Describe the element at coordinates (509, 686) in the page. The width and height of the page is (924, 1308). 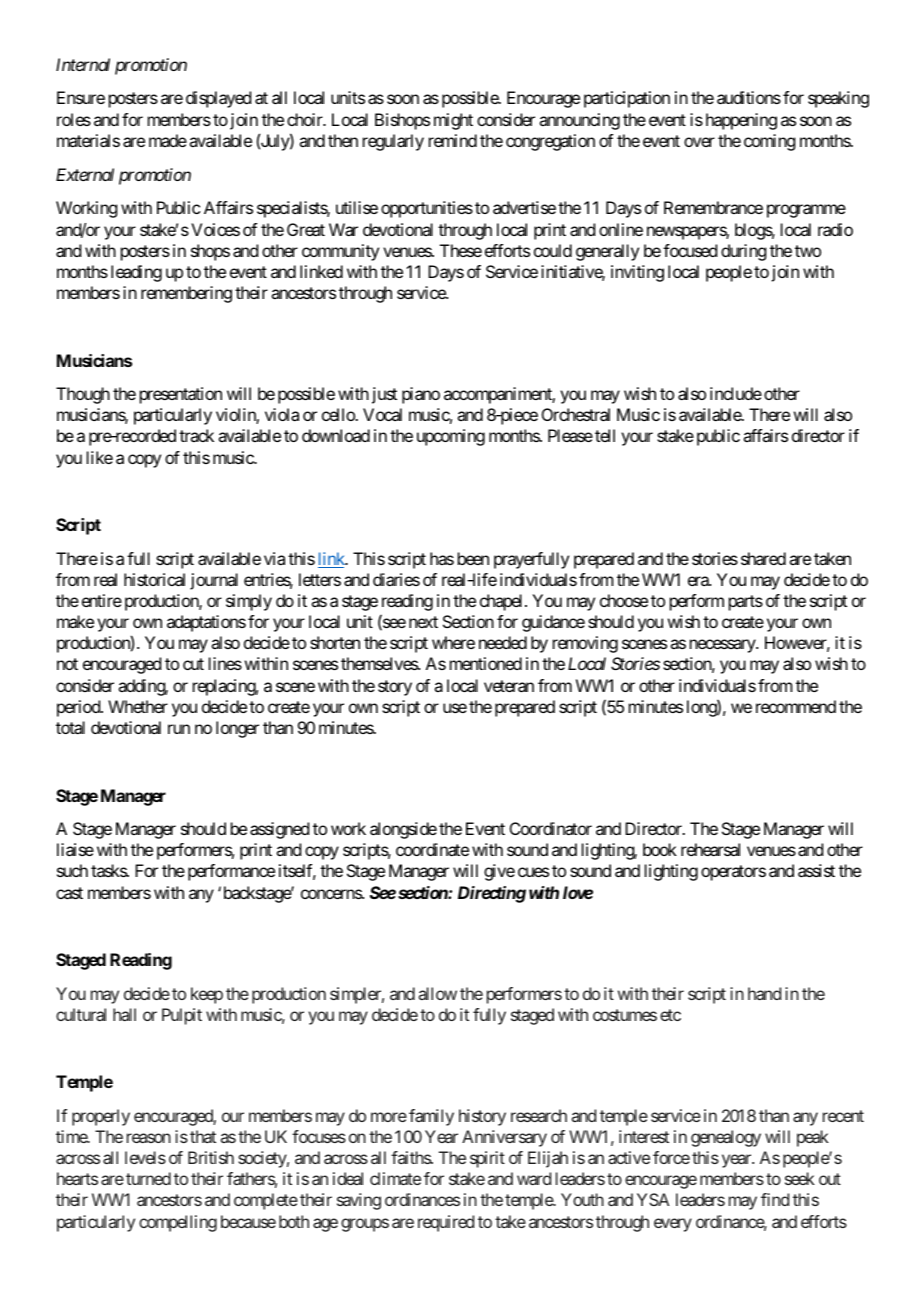
I see `veteran` at that location.
